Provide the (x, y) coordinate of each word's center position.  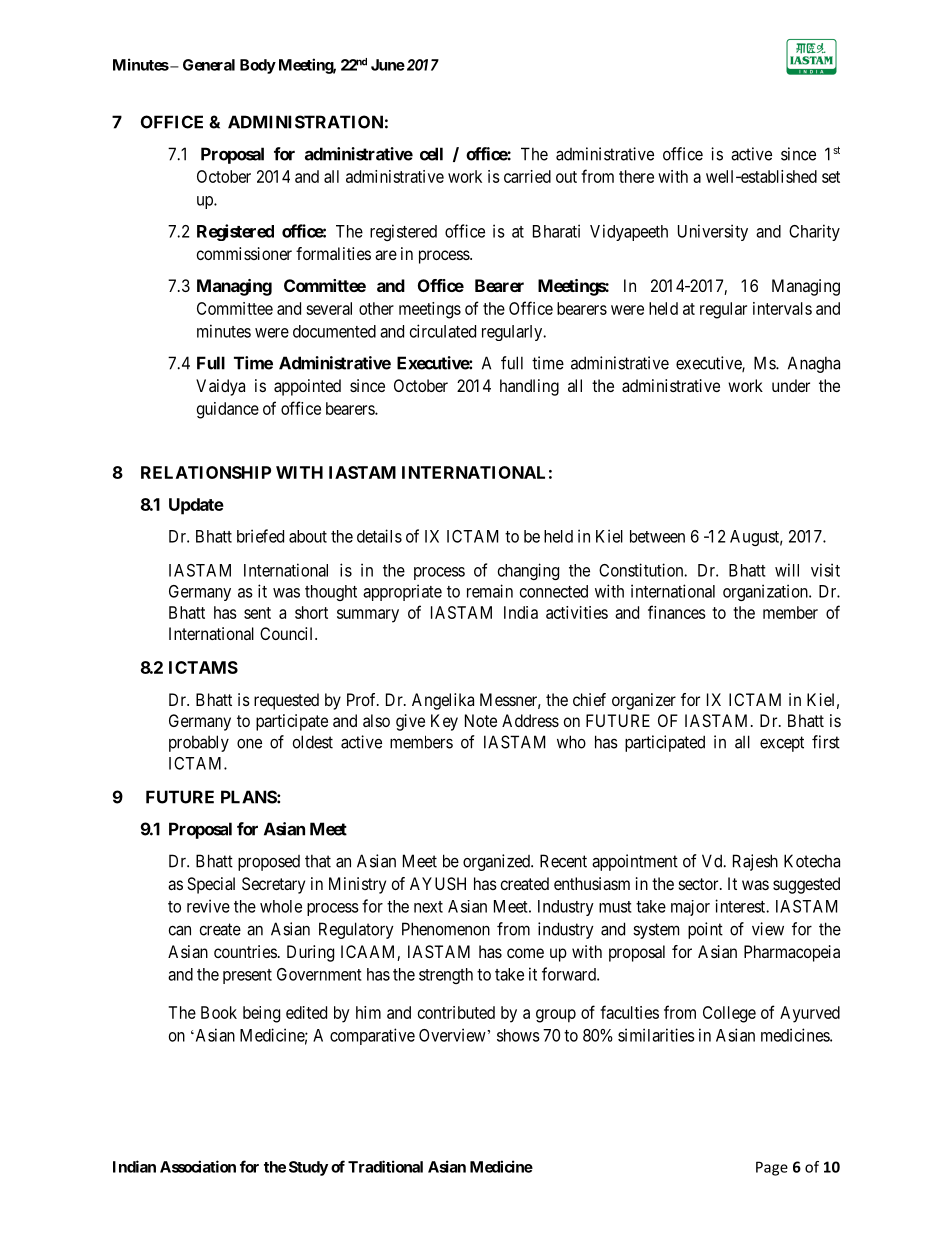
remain (490, 591)
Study (308, 1168)
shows (518, 1035)
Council (288, 633)
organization (766, 592)
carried (527, 176)
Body (258, 66)
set (831, 177)
